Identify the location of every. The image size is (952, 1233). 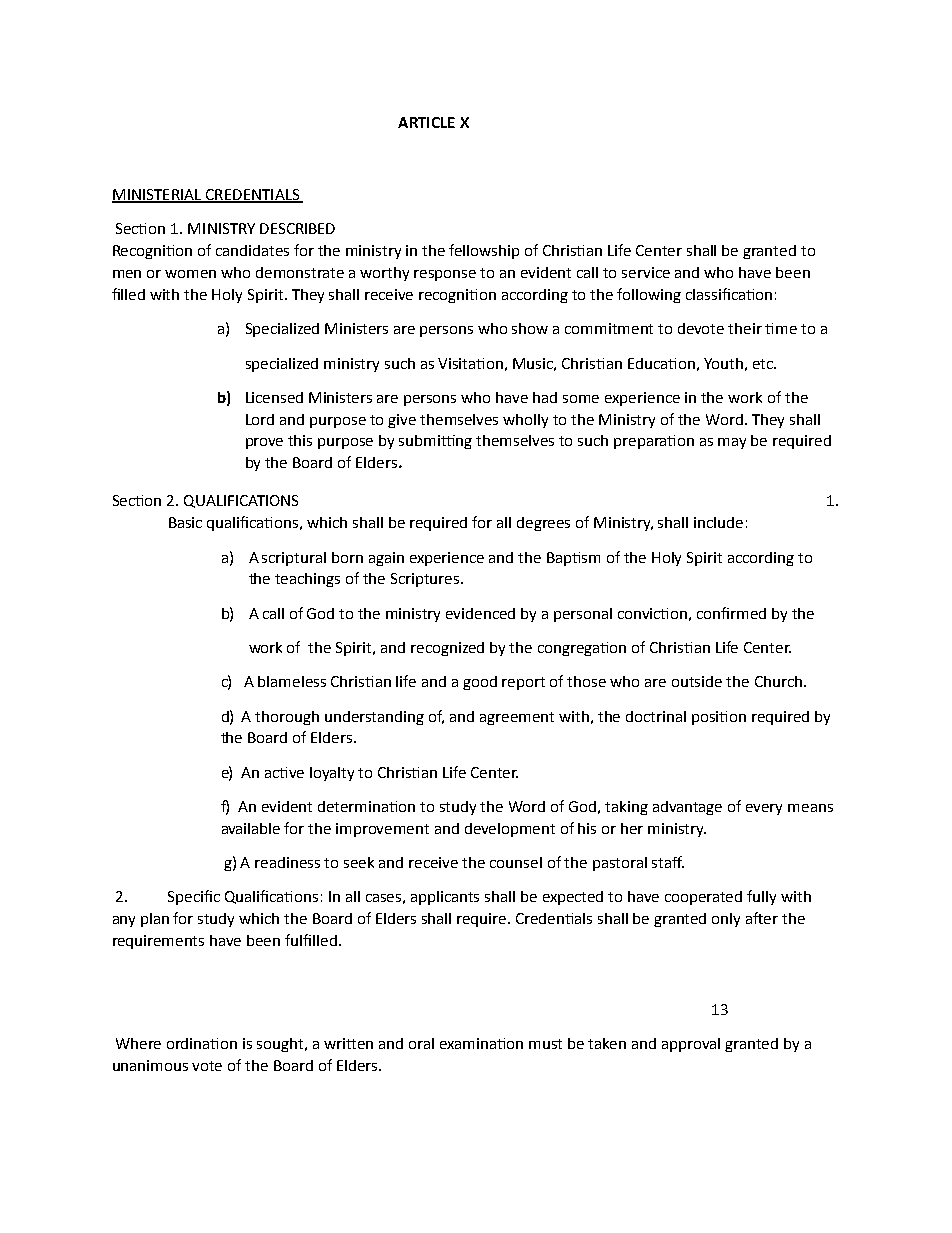
(764, 809).
